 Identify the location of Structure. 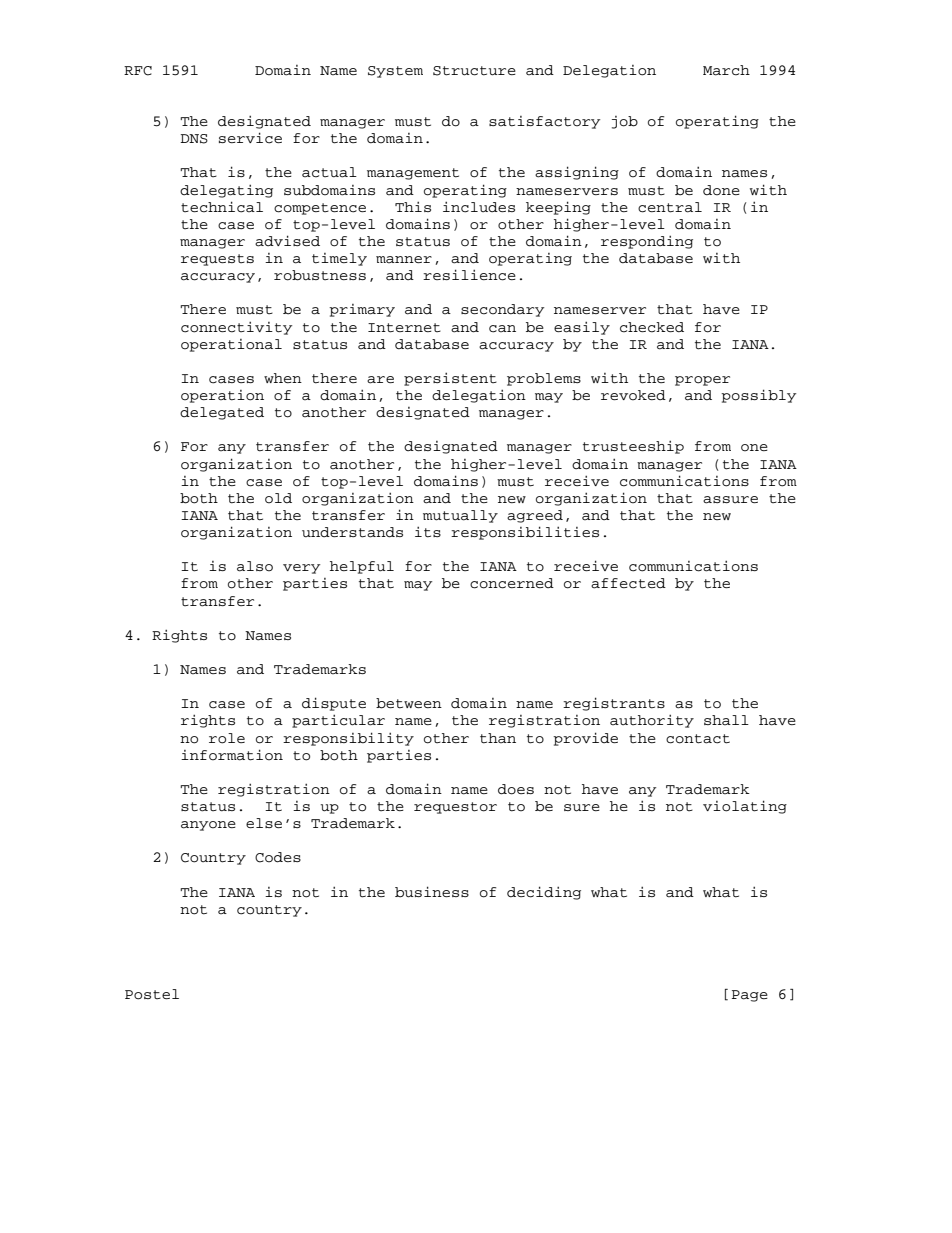
(474, 71).
